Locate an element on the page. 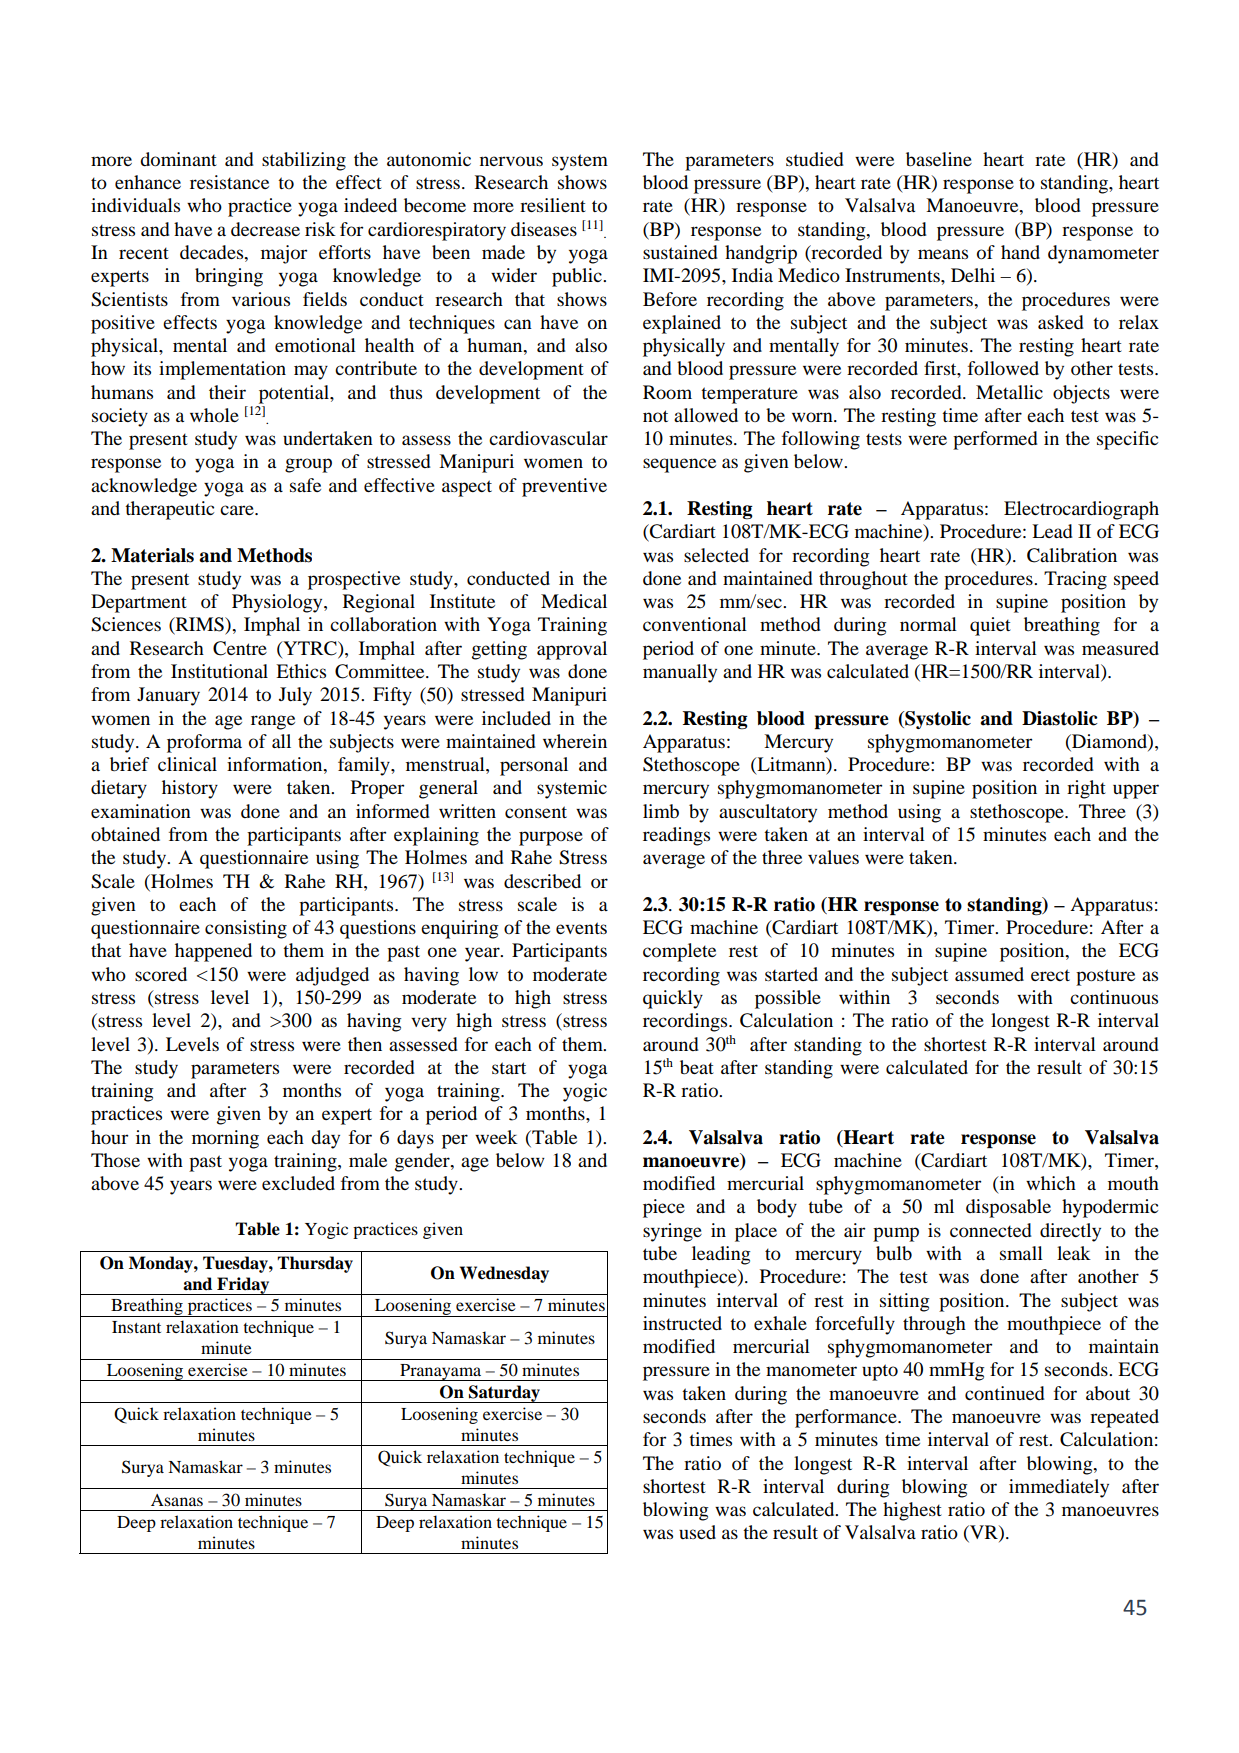 The width and height of the document is (1239, 1753). immediately is located at coordinates (1059, 1488).
